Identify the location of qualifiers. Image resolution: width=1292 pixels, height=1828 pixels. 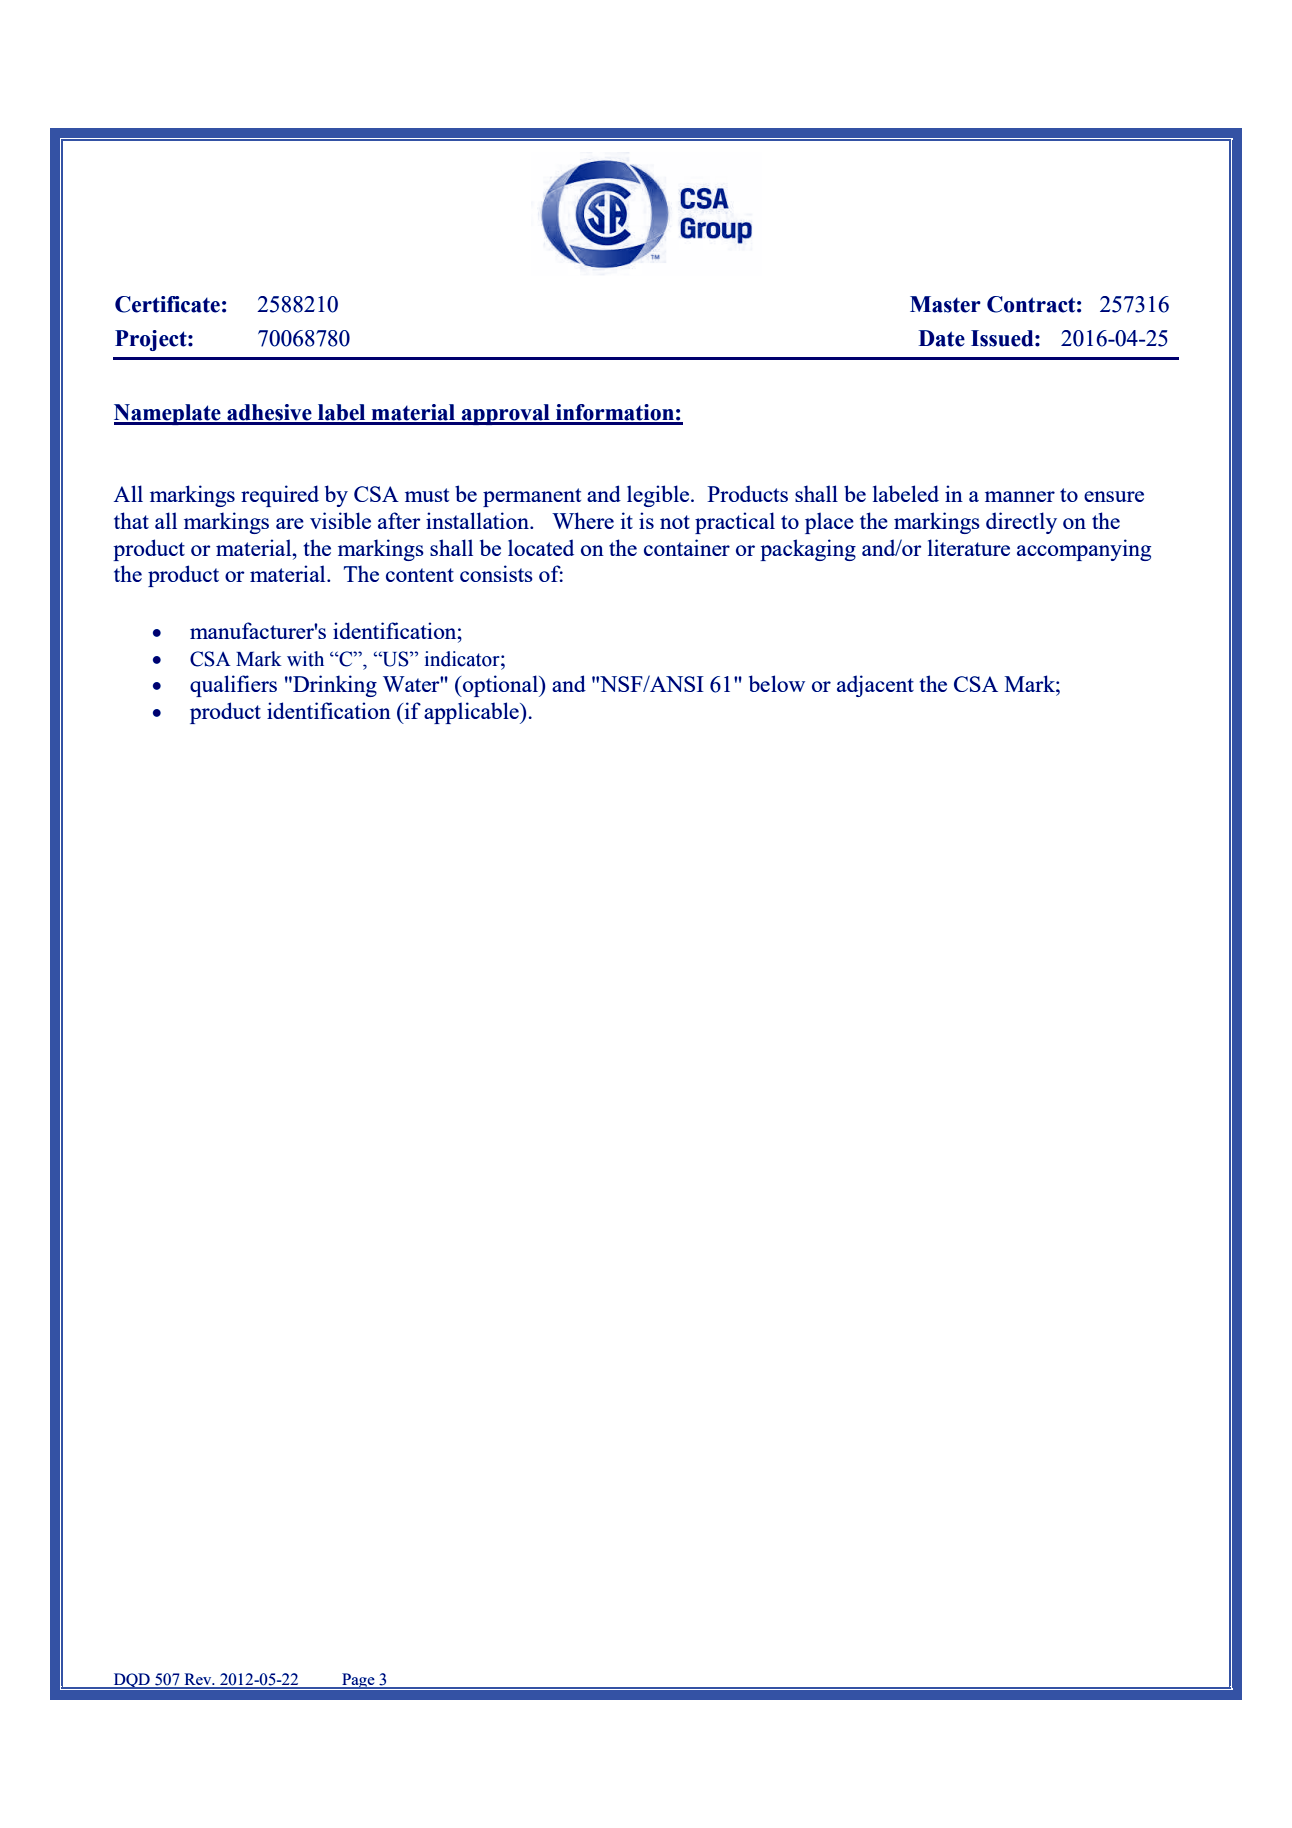
(233, 686).
